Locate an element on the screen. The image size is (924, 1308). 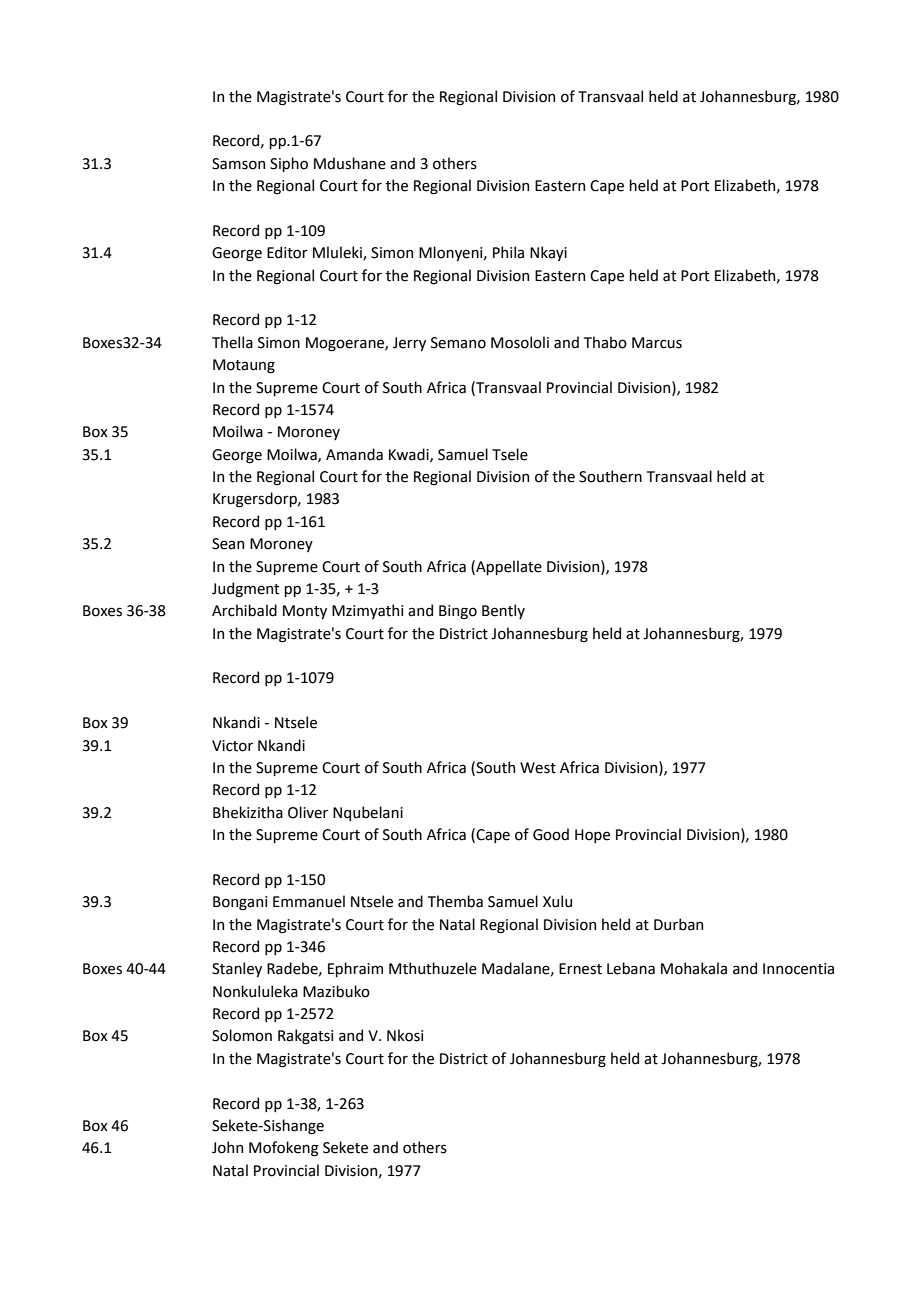
West is located at coordinates (538, 768).
